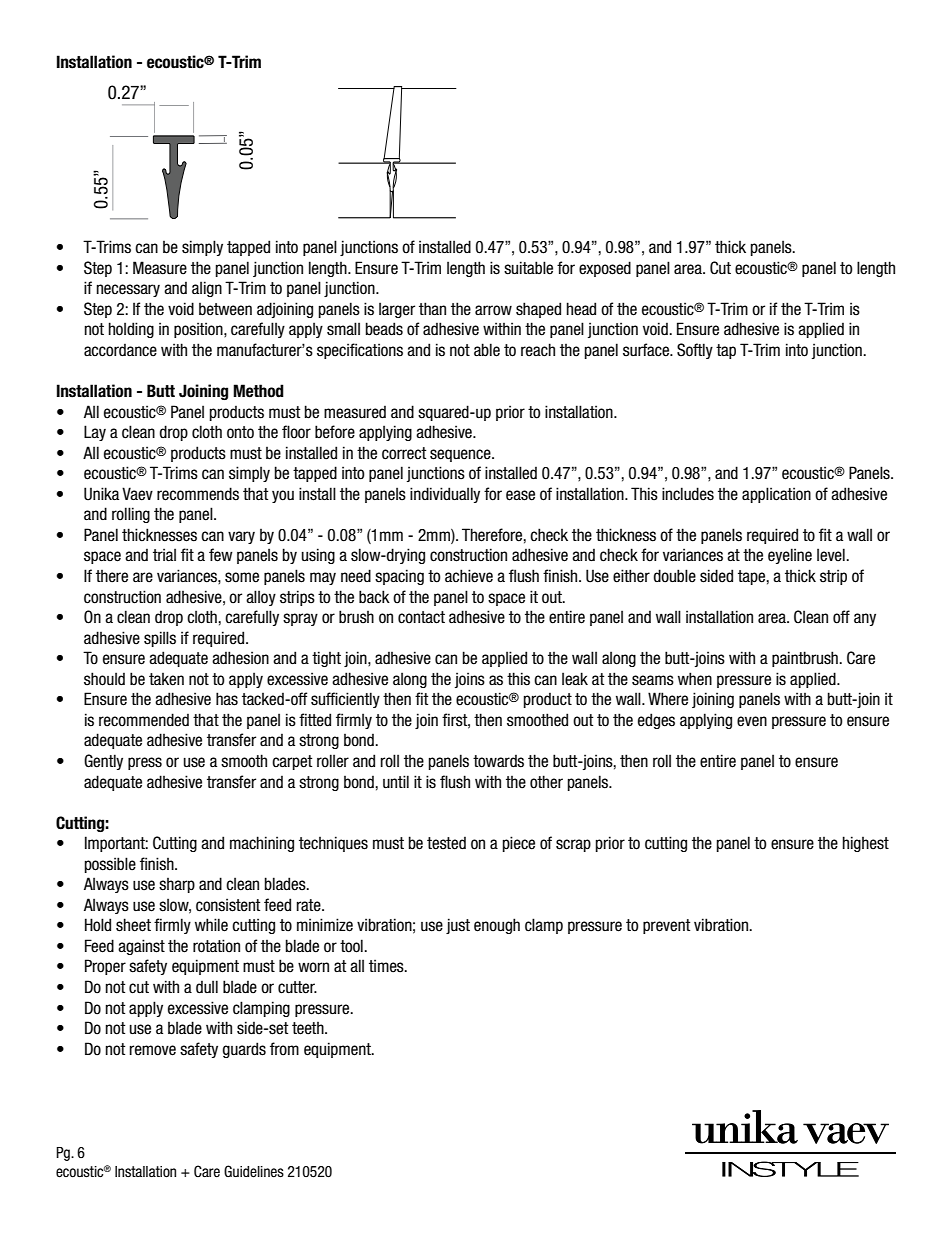 Image resolution: width=952 pixels, height=1233 pixels. What do you see at coordinates (284, 1049) in the screenshot?
I see `from` at bounding box center [284, 1049].
